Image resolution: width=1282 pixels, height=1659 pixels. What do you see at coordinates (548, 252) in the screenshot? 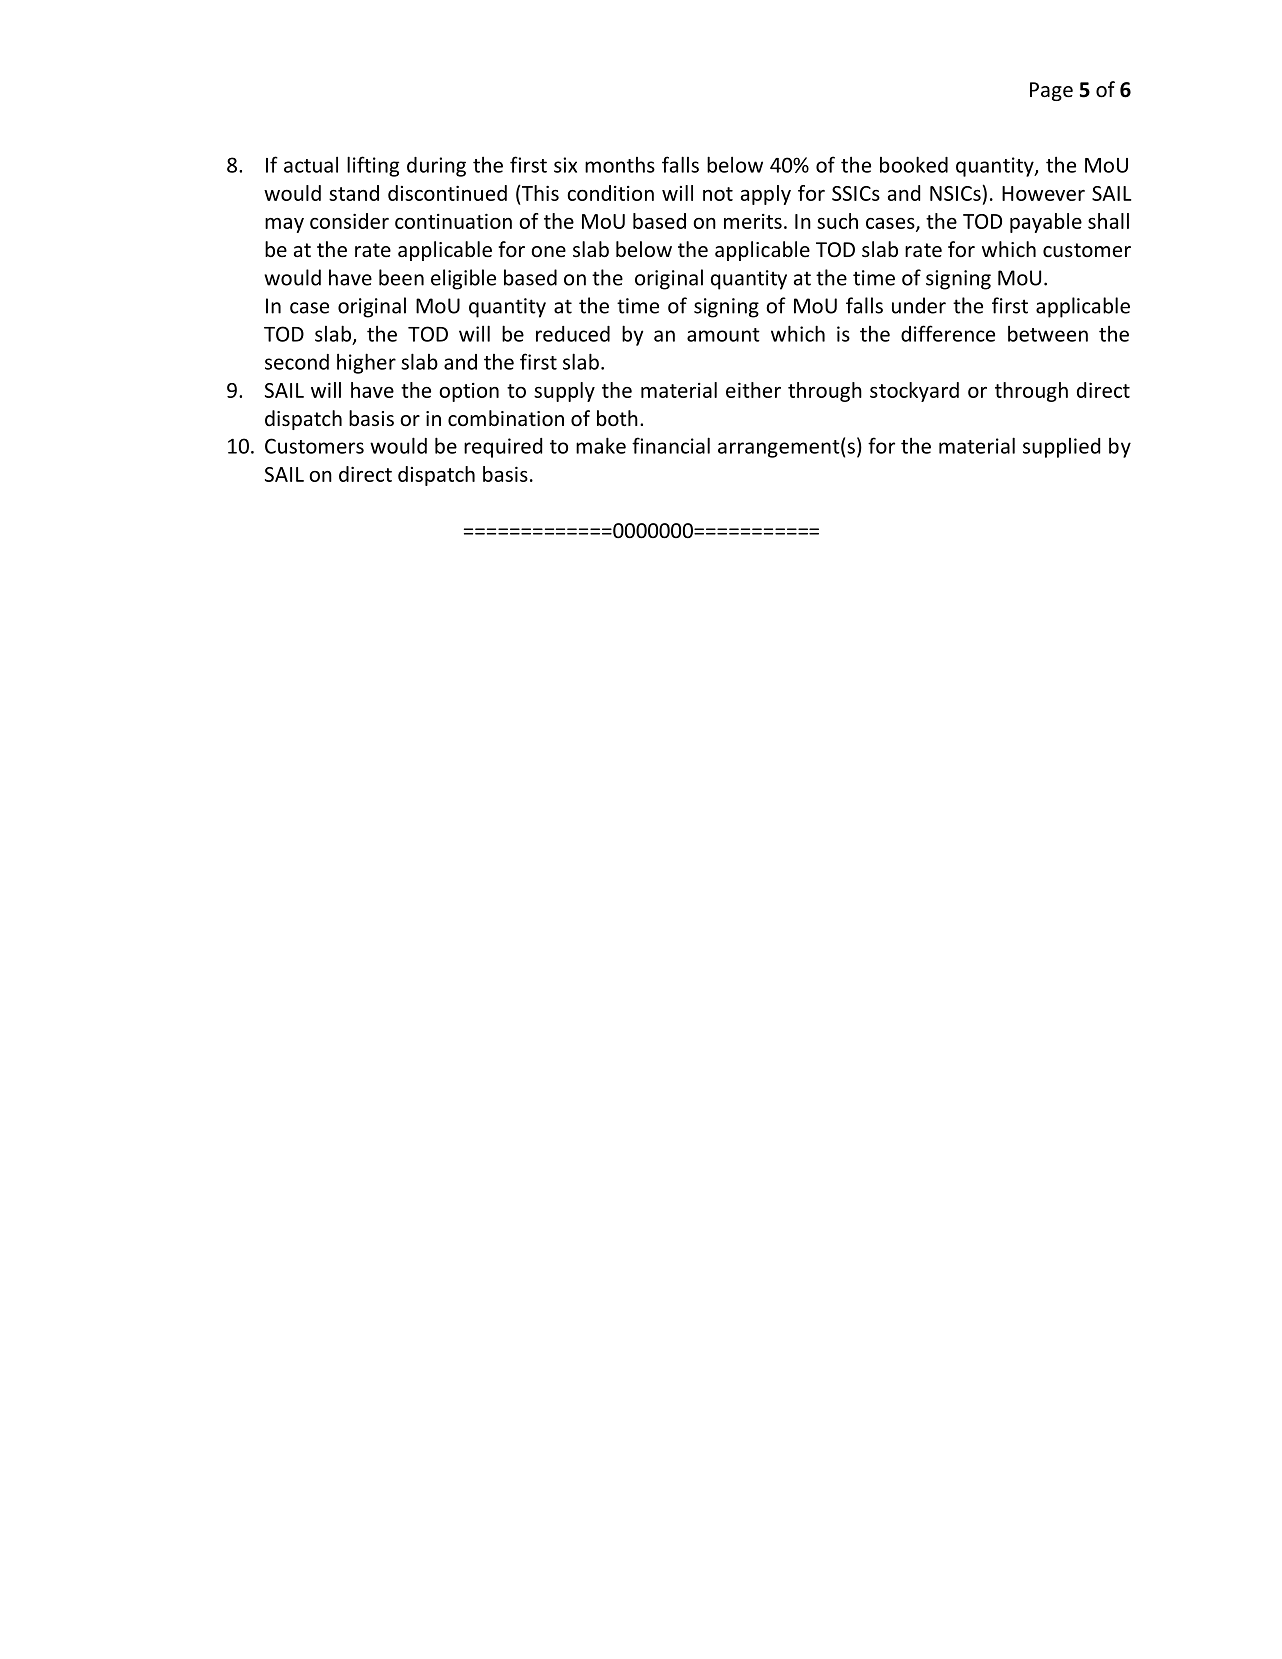
I see `one` at bounding box center [548, 252].
